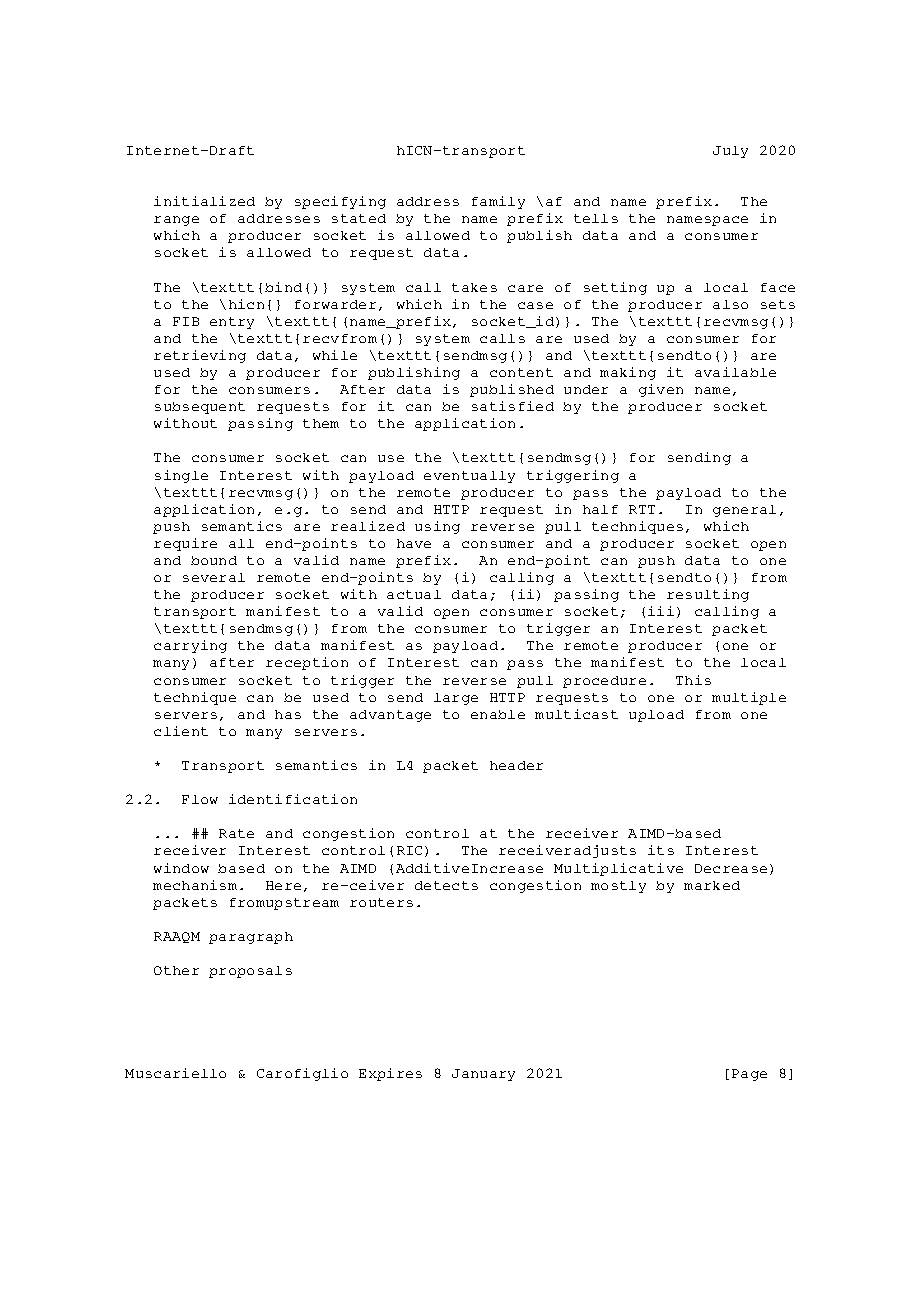 This screenshot has height=1308, width=924. Describe the element at coordinates (200, 408) in the screenshot. I see `subsequent` at that location.
